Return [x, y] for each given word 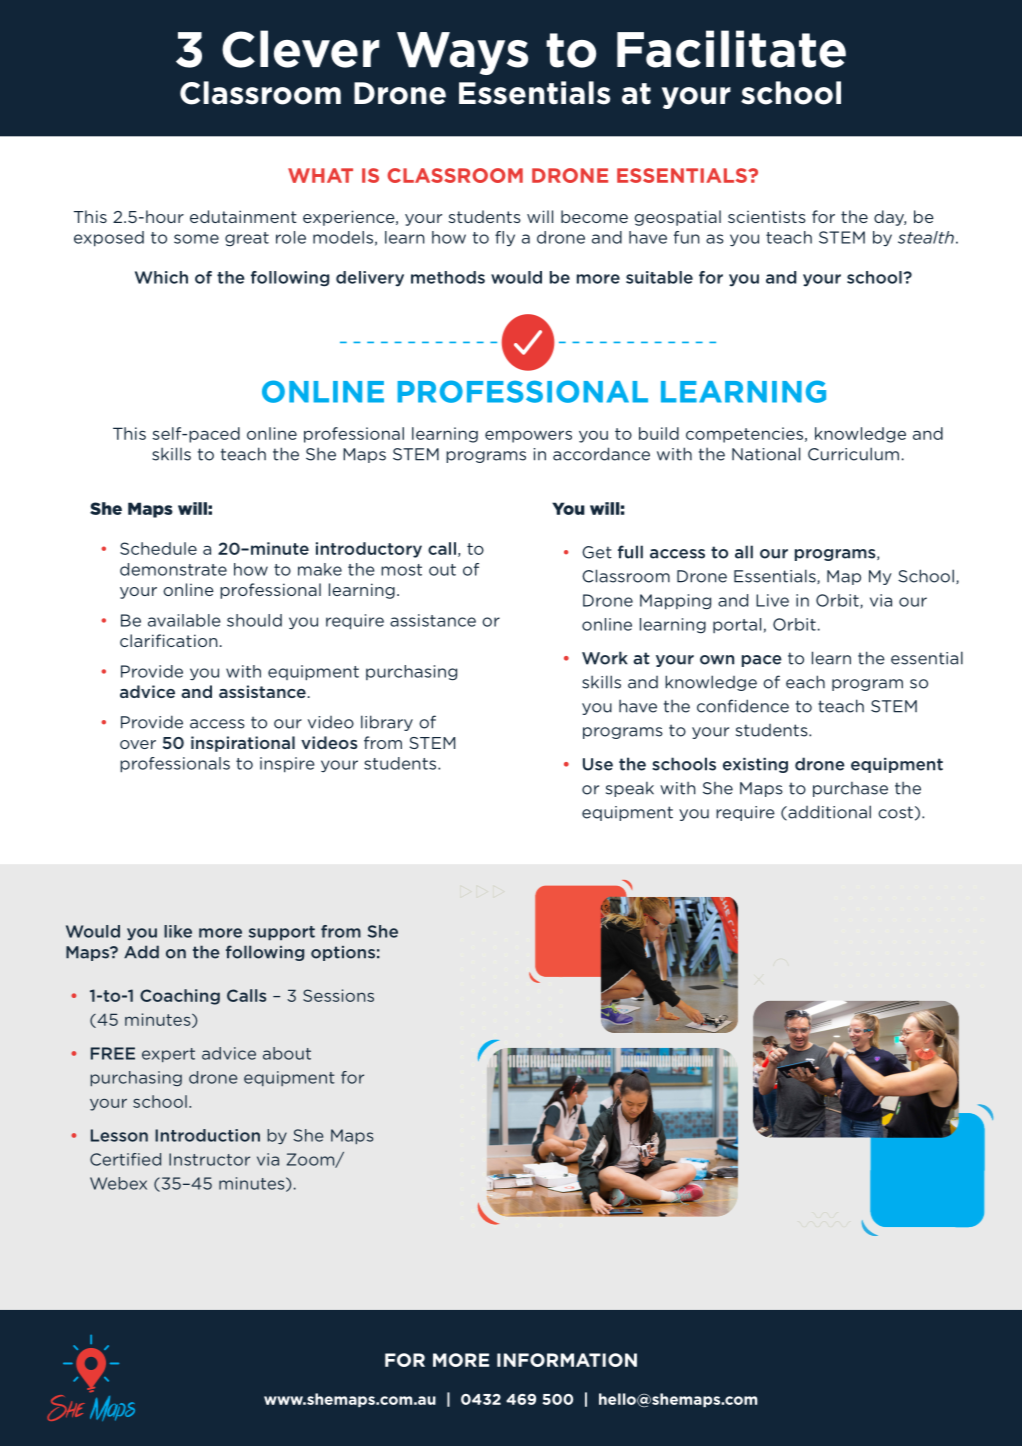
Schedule [158, 548]
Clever [300, 49]
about [287, 1053]
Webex [118, 1183]
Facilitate [731, 49]
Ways [462, 53]
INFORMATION [567, 1360]
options [343, 953]
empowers [528, 436]
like [178, 931]
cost [895, 812]
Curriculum [853, 454]
